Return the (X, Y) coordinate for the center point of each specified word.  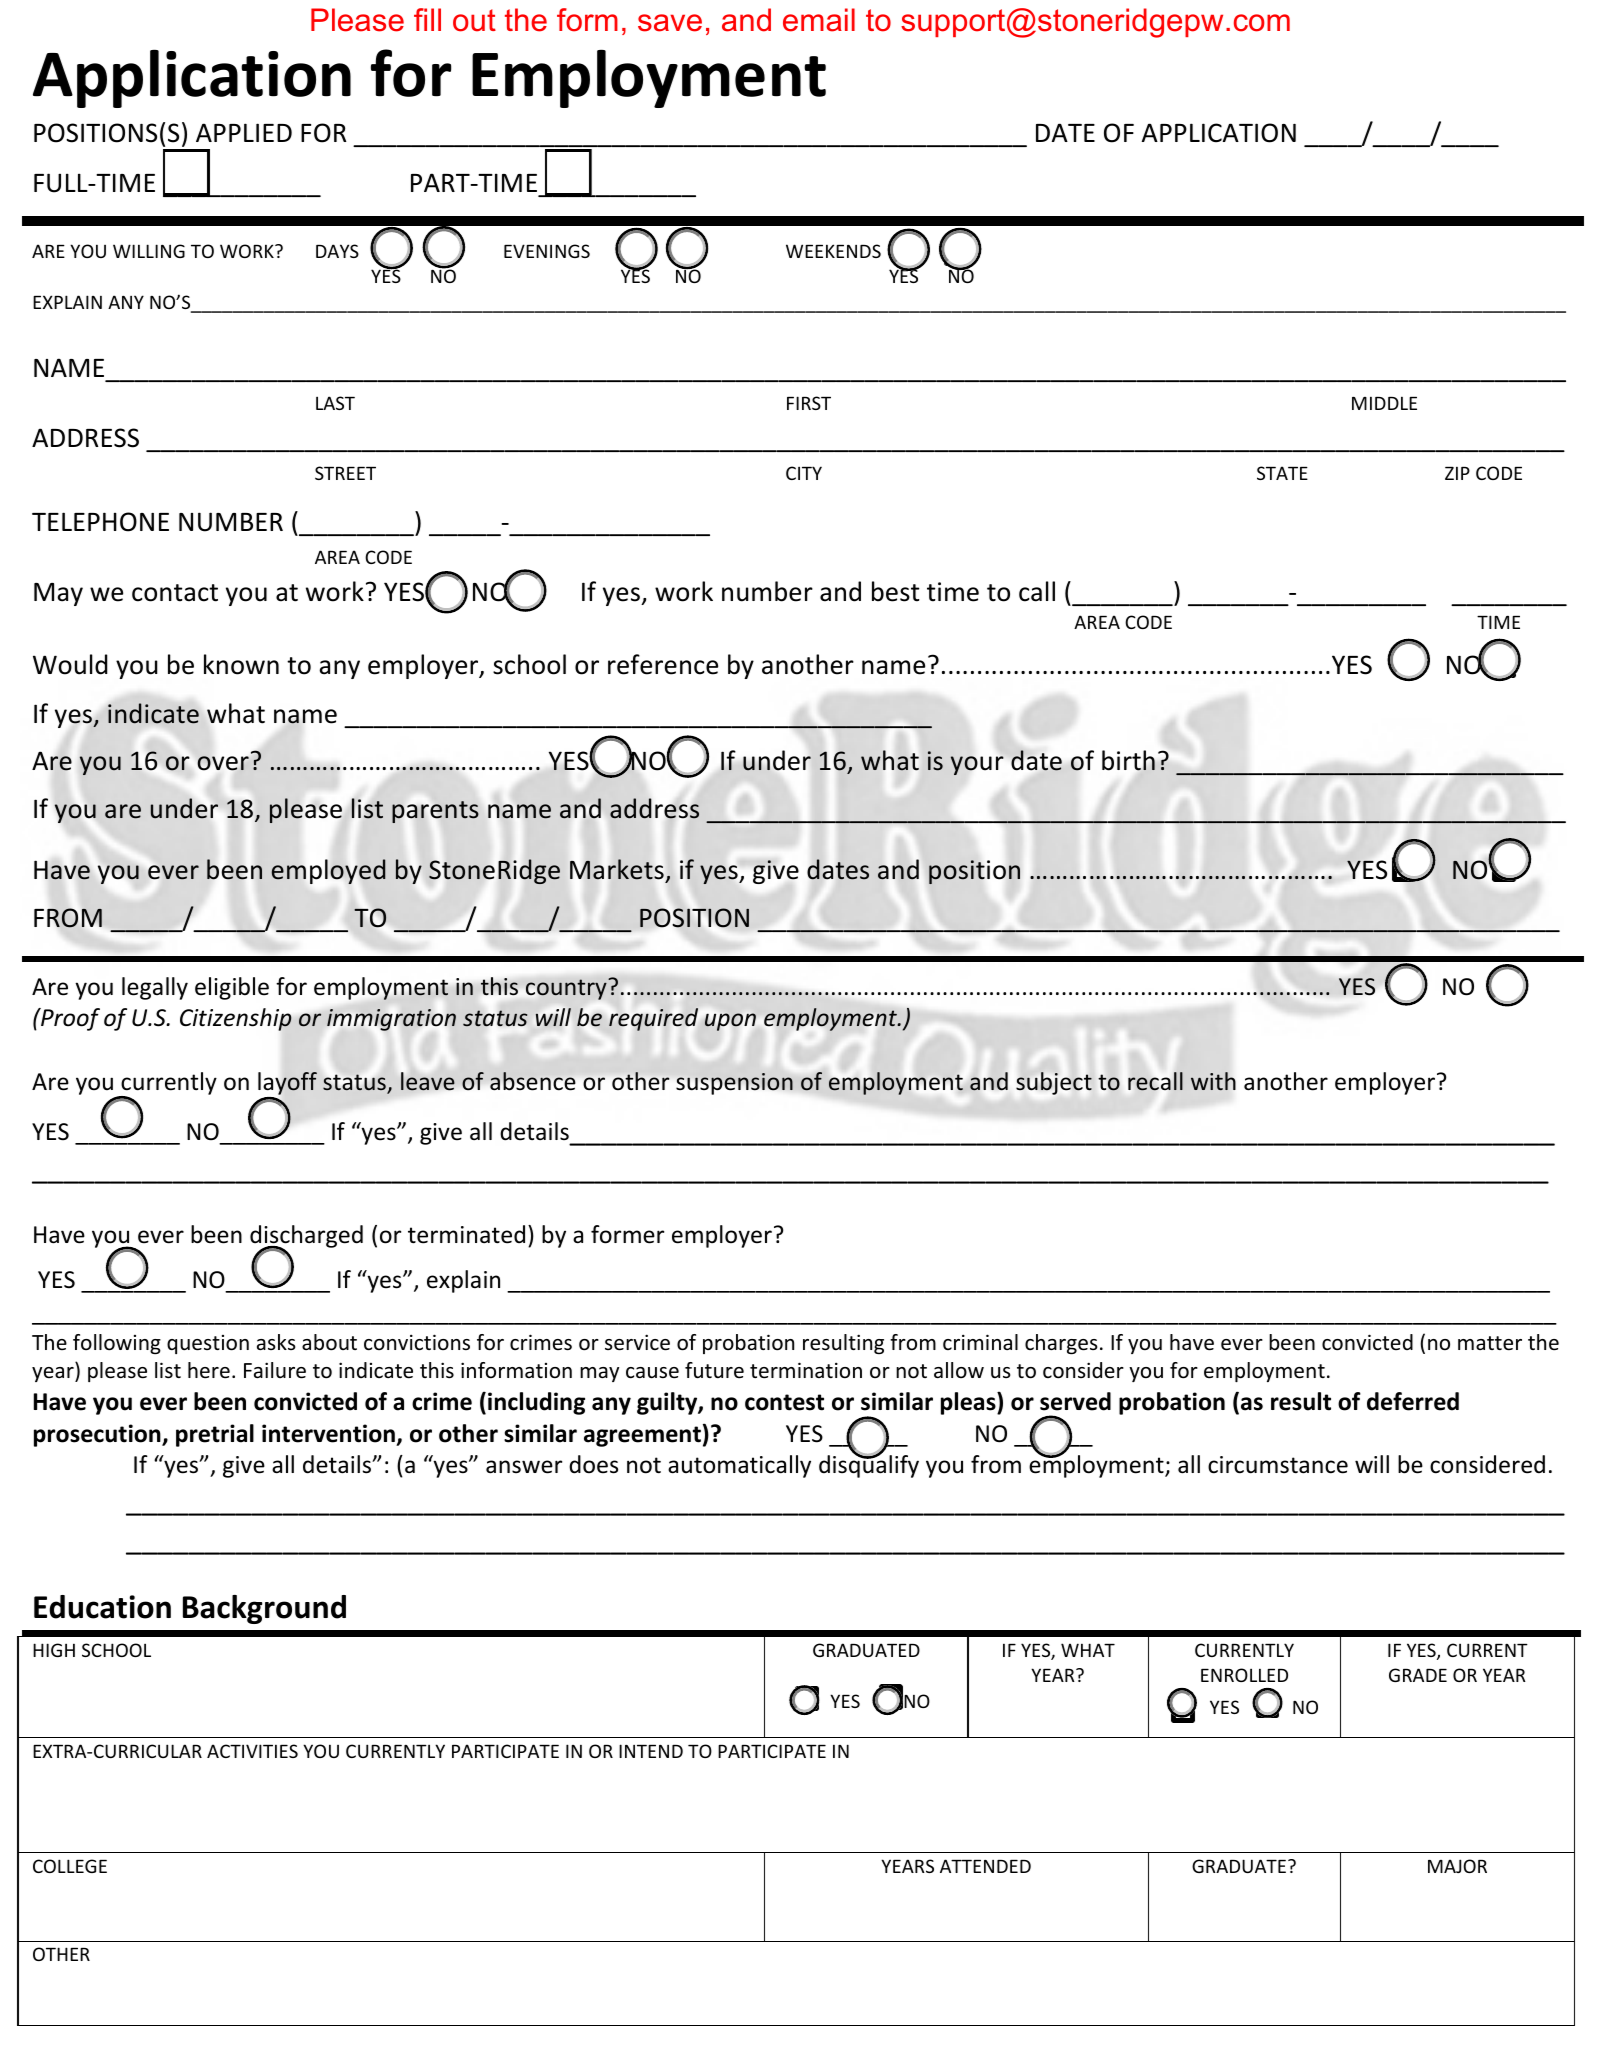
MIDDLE (1384, 403)
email (819, 20)
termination (806, 1370)
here (209, 1370)
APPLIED (244, 132)
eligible (232, 988)
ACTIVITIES (252, 1751)
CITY (804, 473)
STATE (1282, 473)
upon (730, 1022)
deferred (1413, 1401)
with (1213, 1081)
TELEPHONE (100, 522)
